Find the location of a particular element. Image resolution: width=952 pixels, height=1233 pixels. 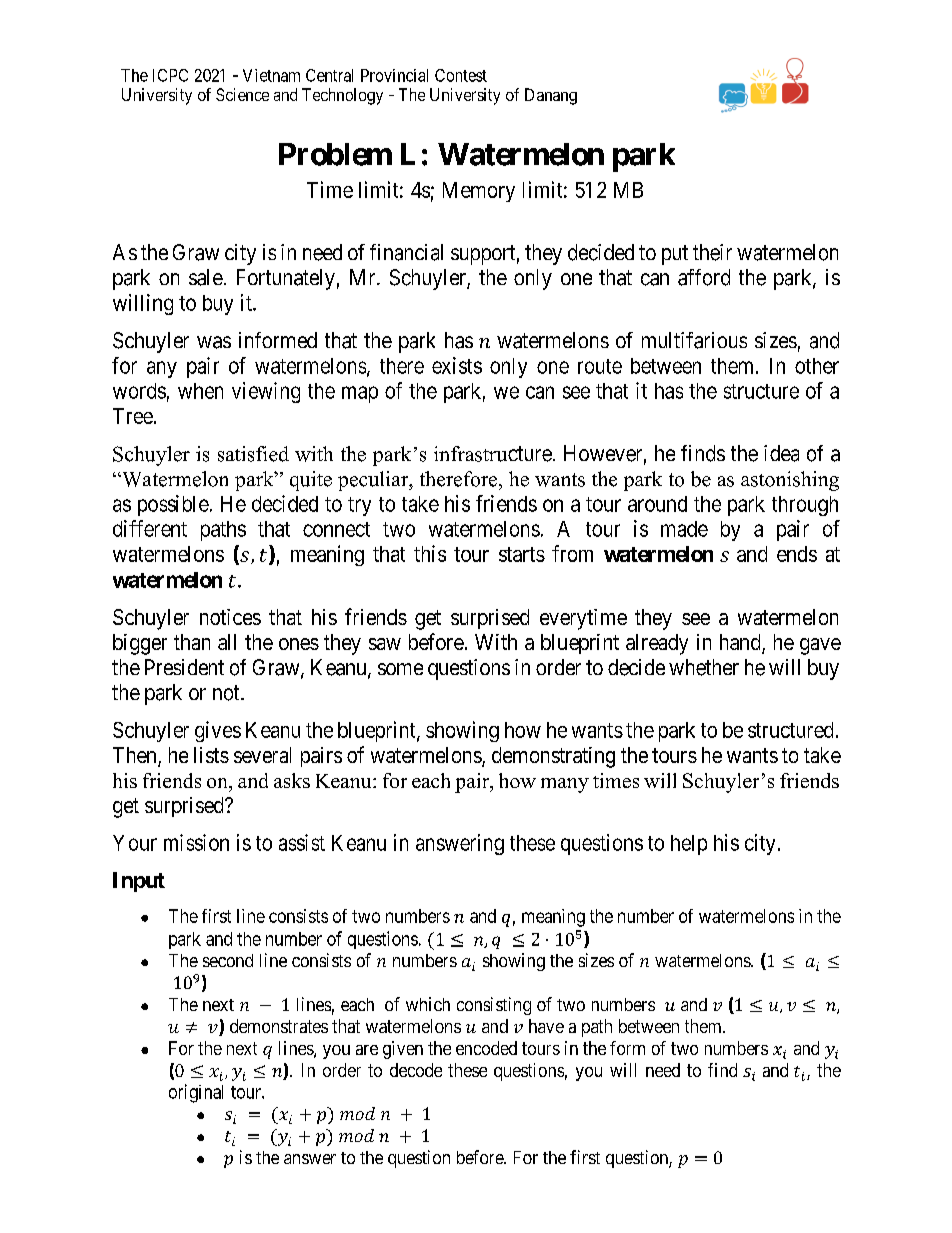

Contest is located at coordinates (461, 75).
